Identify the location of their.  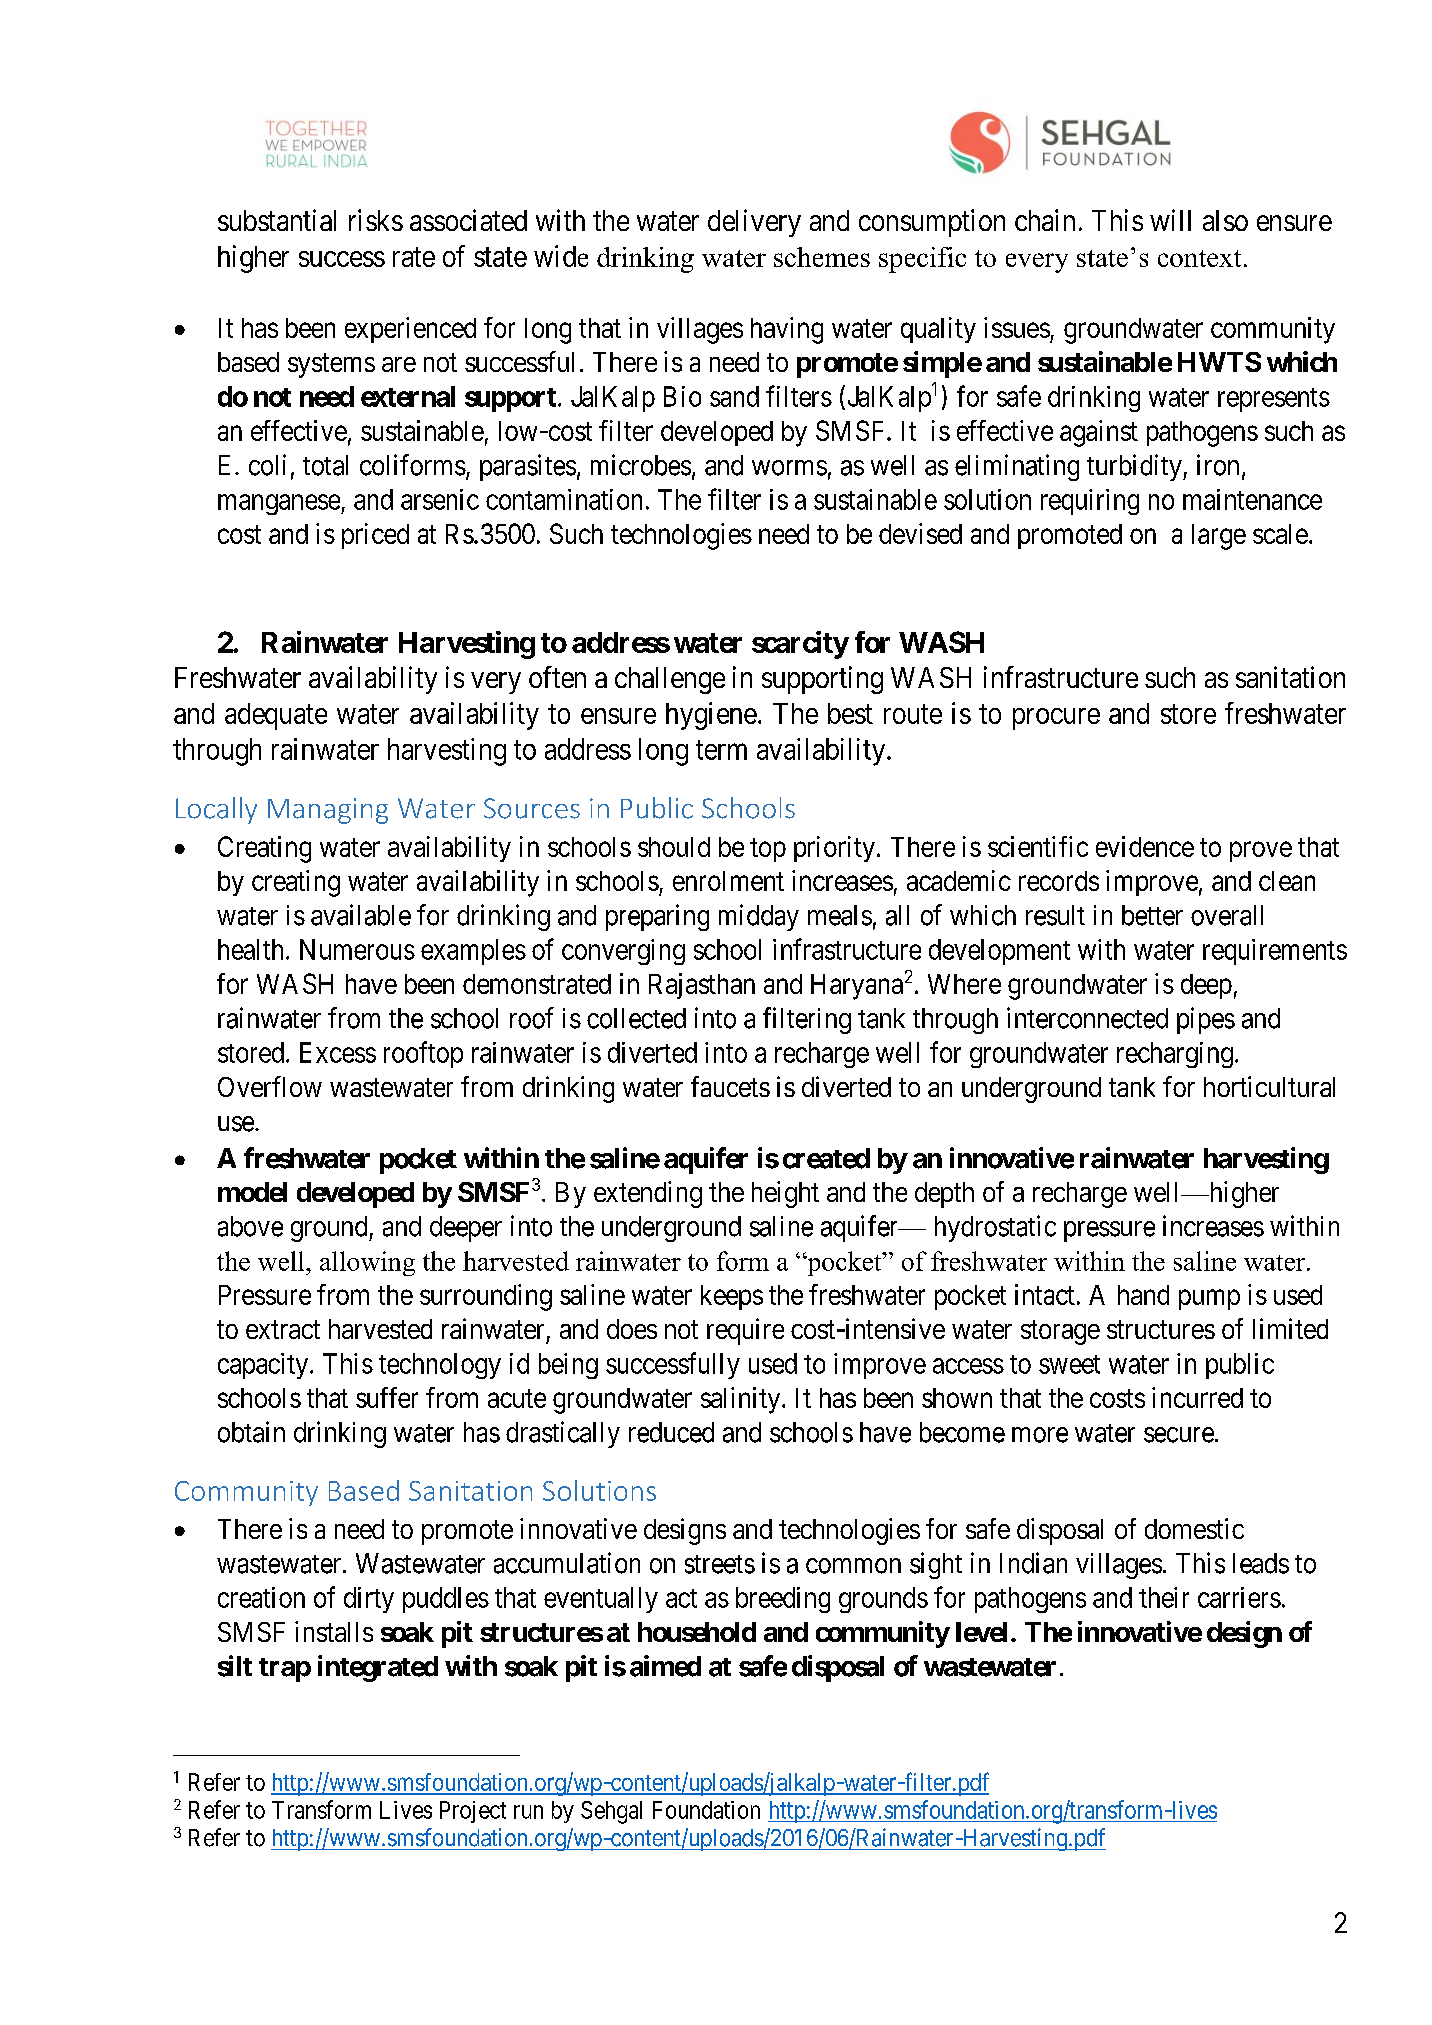
(1164, 1597).
